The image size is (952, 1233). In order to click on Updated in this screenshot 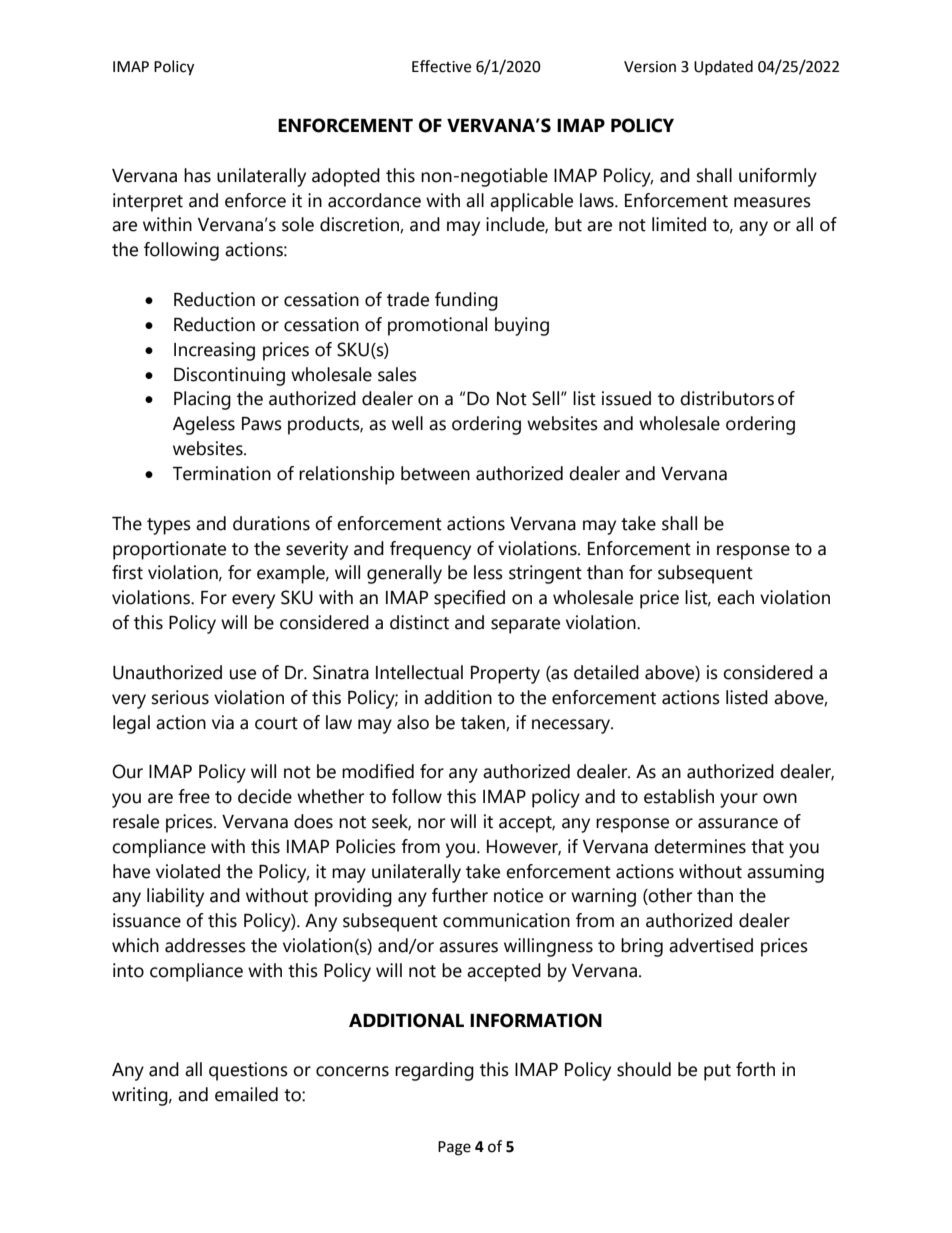, I will do `click(723, 67)`.
